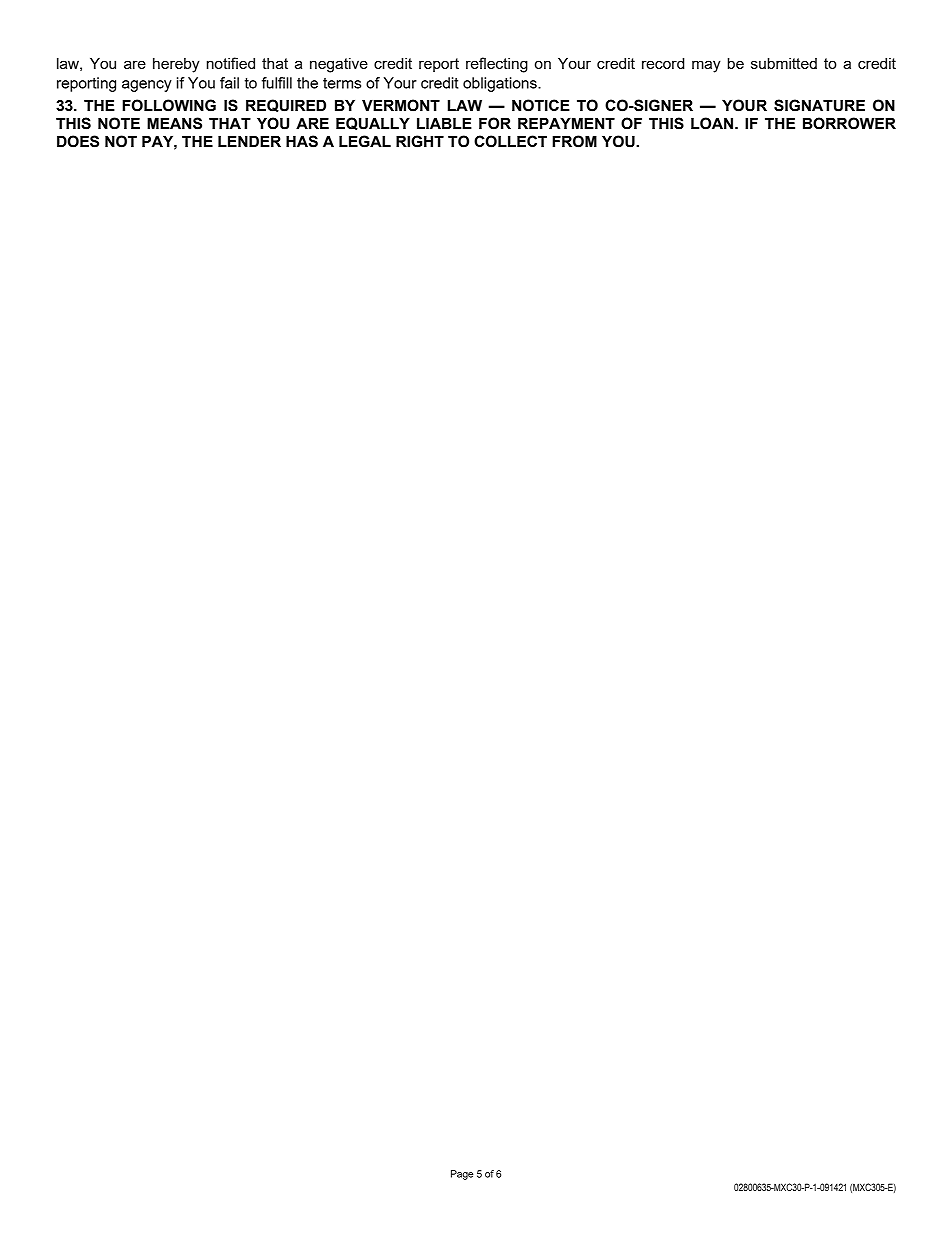  What do you see at coordinates (510, 141) in the screenshot?
I see `COLLECT` at bounding box center [510, 141].
